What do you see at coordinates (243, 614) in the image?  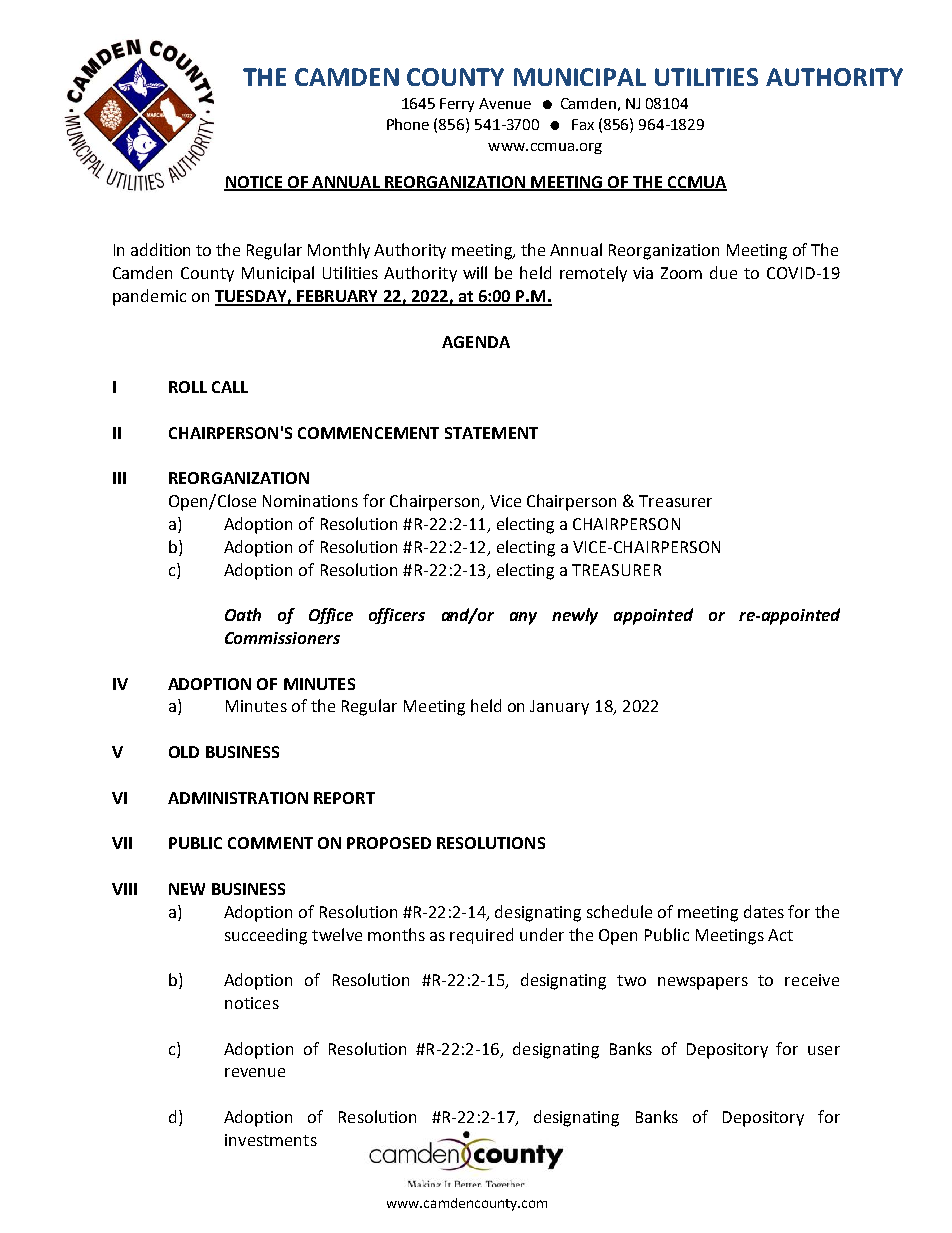 I see `Oath` at bounding box center [243, 614].
